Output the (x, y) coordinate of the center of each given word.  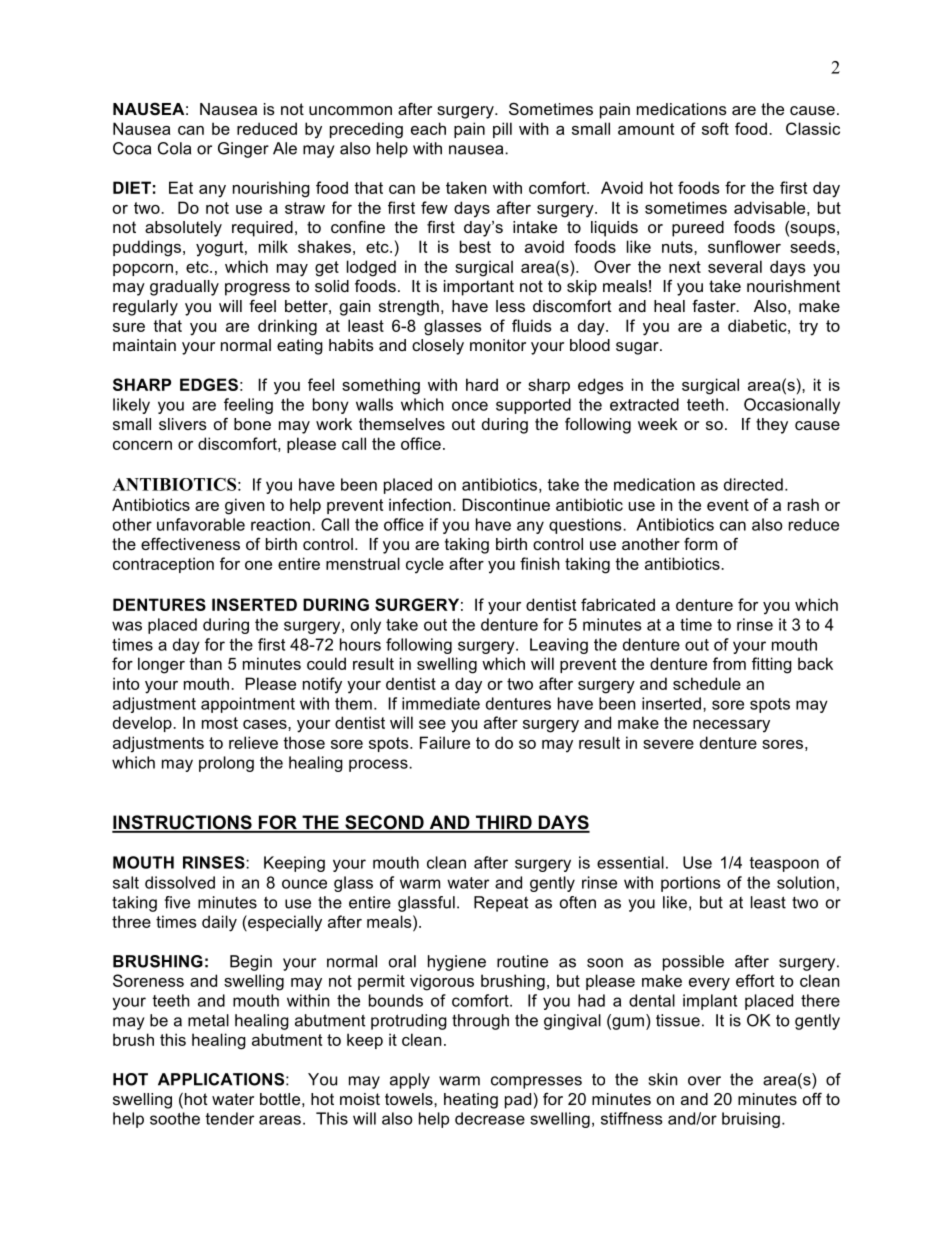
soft (715, 128)
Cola (174, 148)
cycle (425, 565)
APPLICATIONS (221, 1079)
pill (502, 130)
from (729, 663)
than (205, 663)
